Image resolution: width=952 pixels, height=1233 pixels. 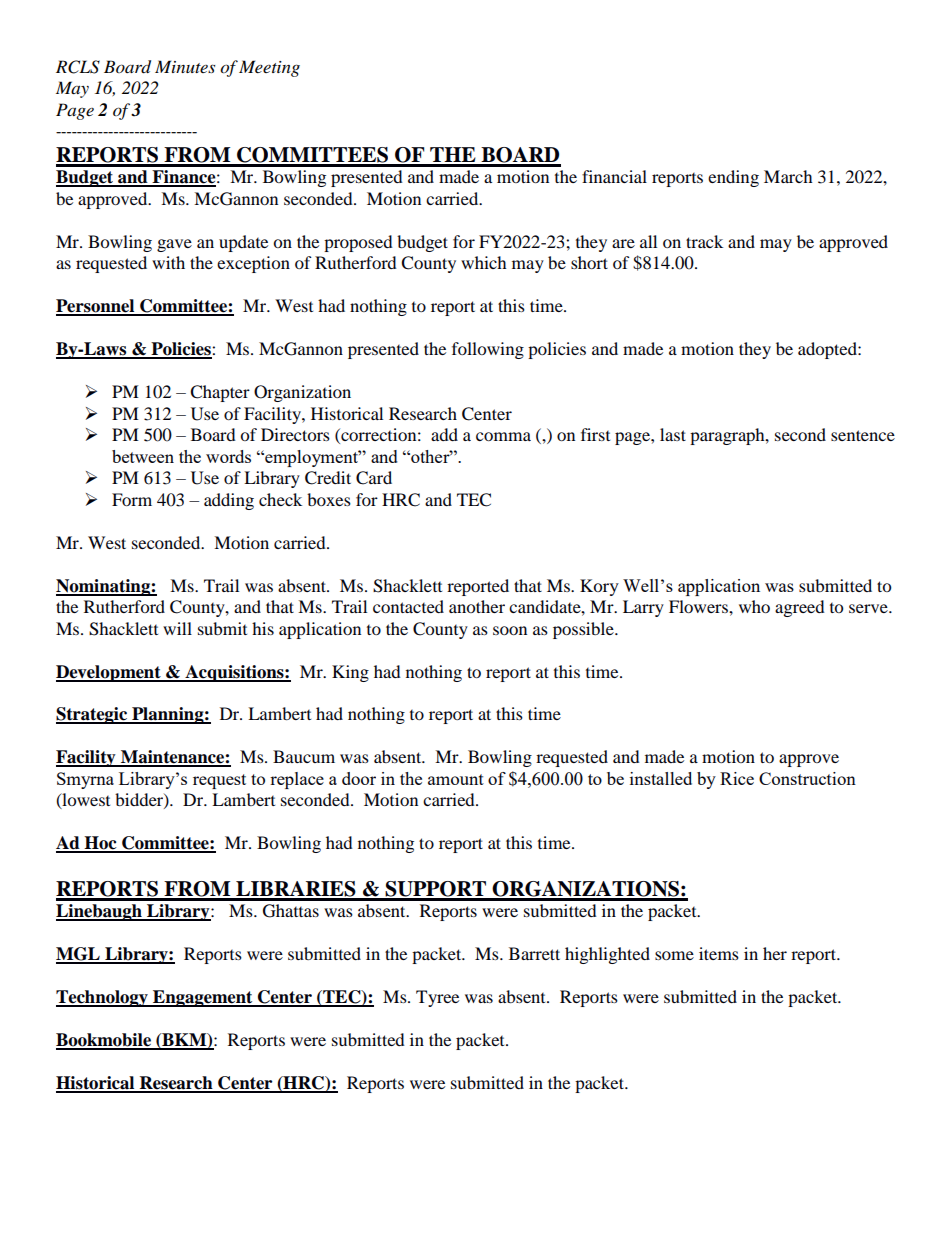 What do you see at coordinates (374, 478) in the page?
I see `Card` at bounding box center [374, 478].
